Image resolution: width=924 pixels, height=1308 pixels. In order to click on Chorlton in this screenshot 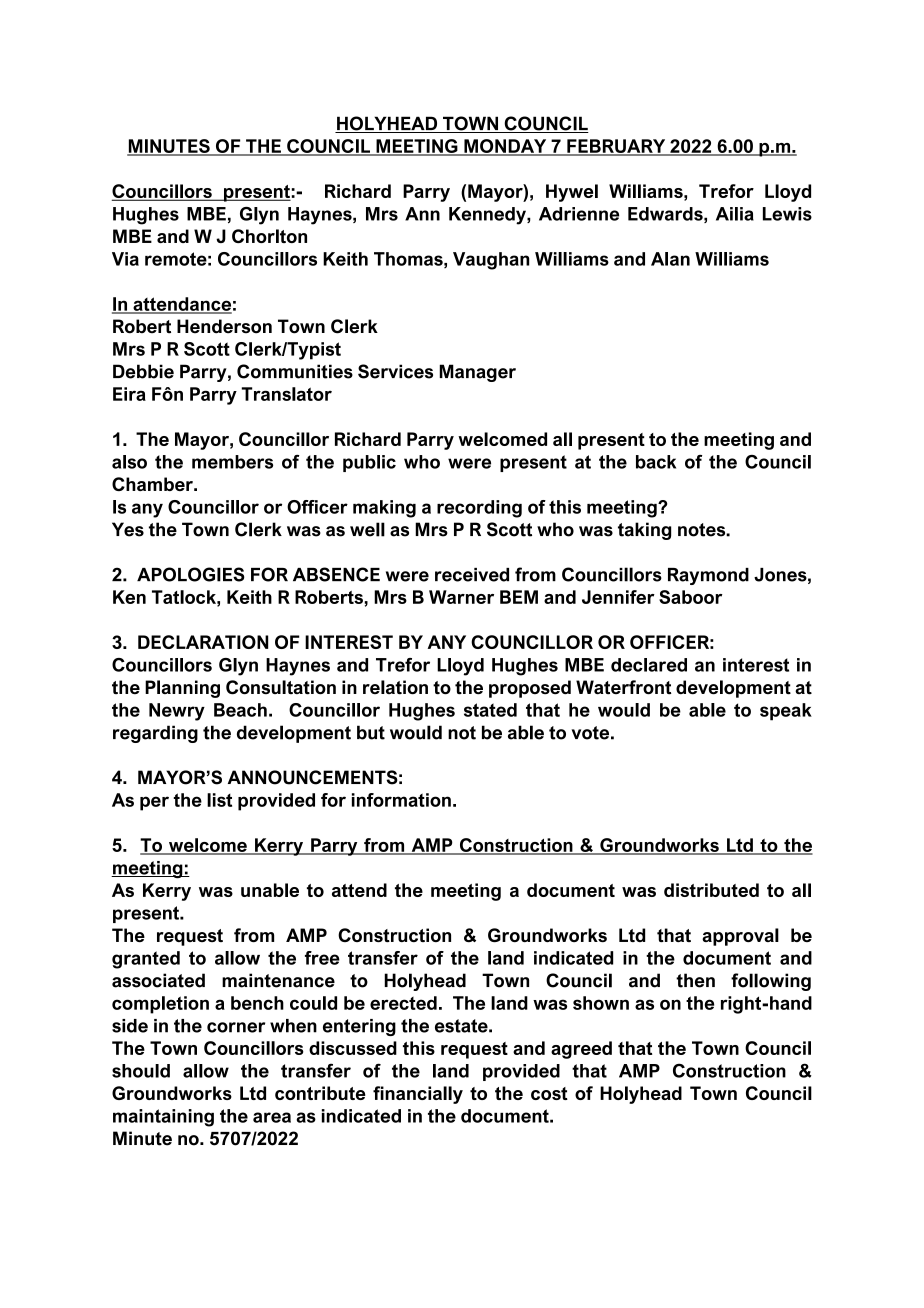, I will do `click(269, 236)`.
